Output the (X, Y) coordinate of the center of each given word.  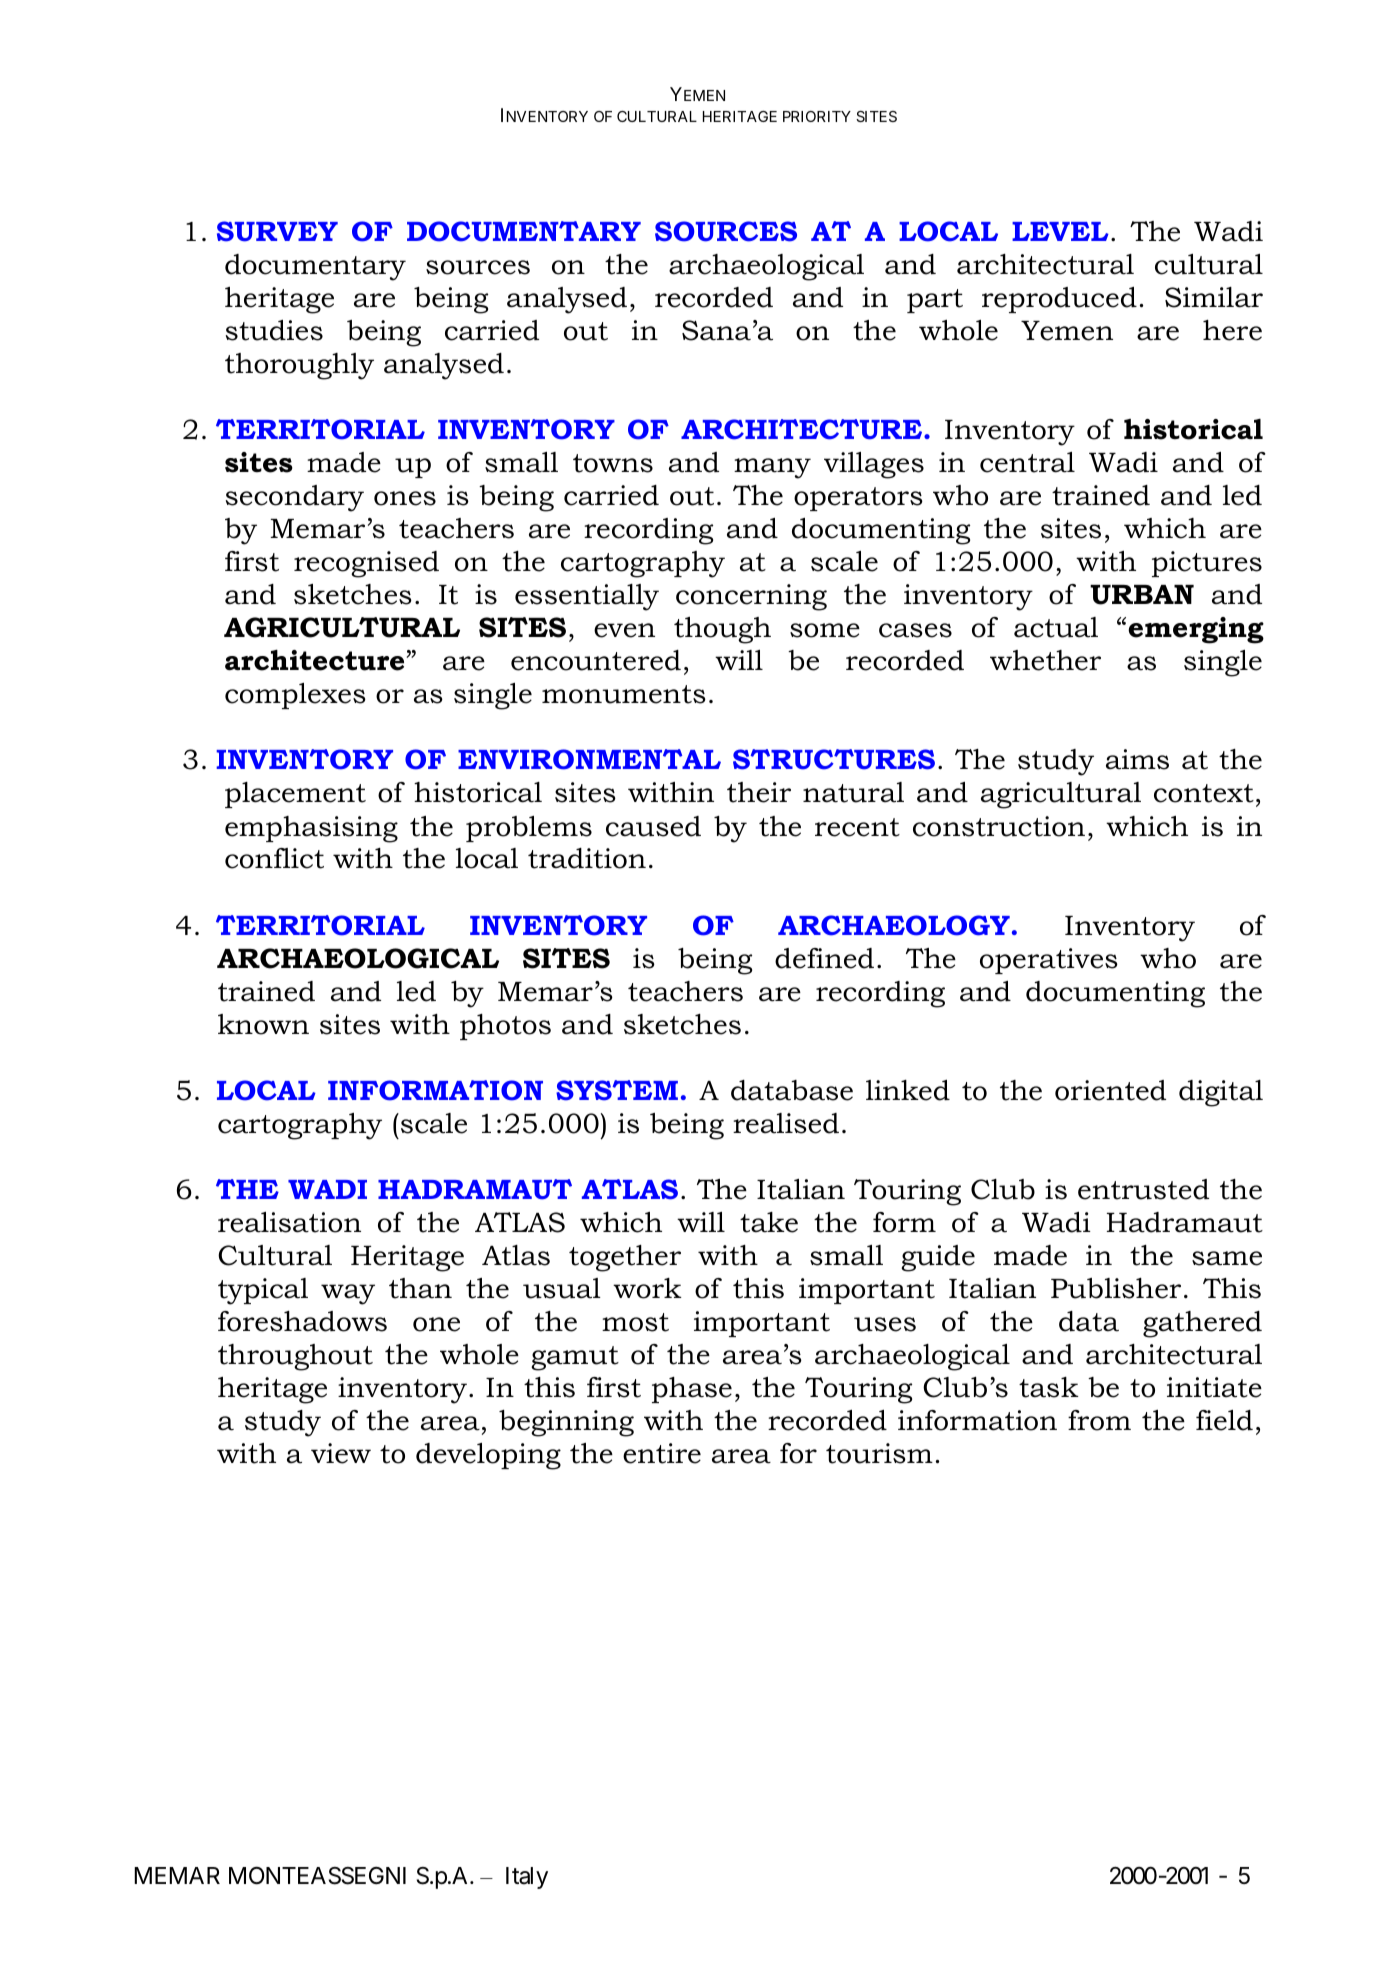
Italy (527, 1878)
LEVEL (1060, 231)
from (1099, 1420)
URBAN (1142, 595)
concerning (751, 597)
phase (692, 1390)
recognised (366, 564)
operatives (1049, 961)
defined (824, 958)
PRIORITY (817, 116)
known (263, 1024)
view (341, 1453)
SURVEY (277, 231)
